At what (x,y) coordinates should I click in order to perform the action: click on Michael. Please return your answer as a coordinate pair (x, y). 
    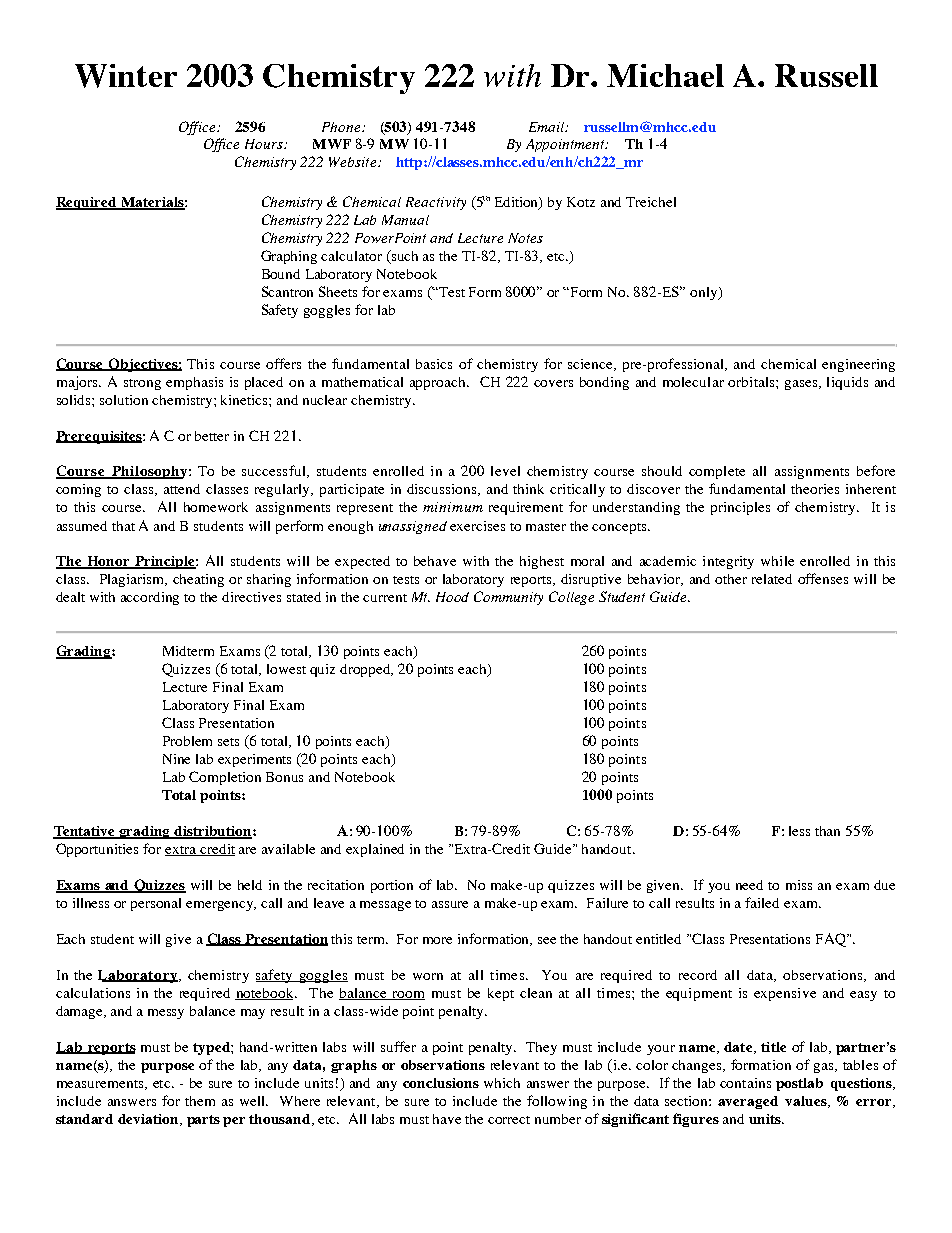
    Looking at the image, I should click on (665, 75).
